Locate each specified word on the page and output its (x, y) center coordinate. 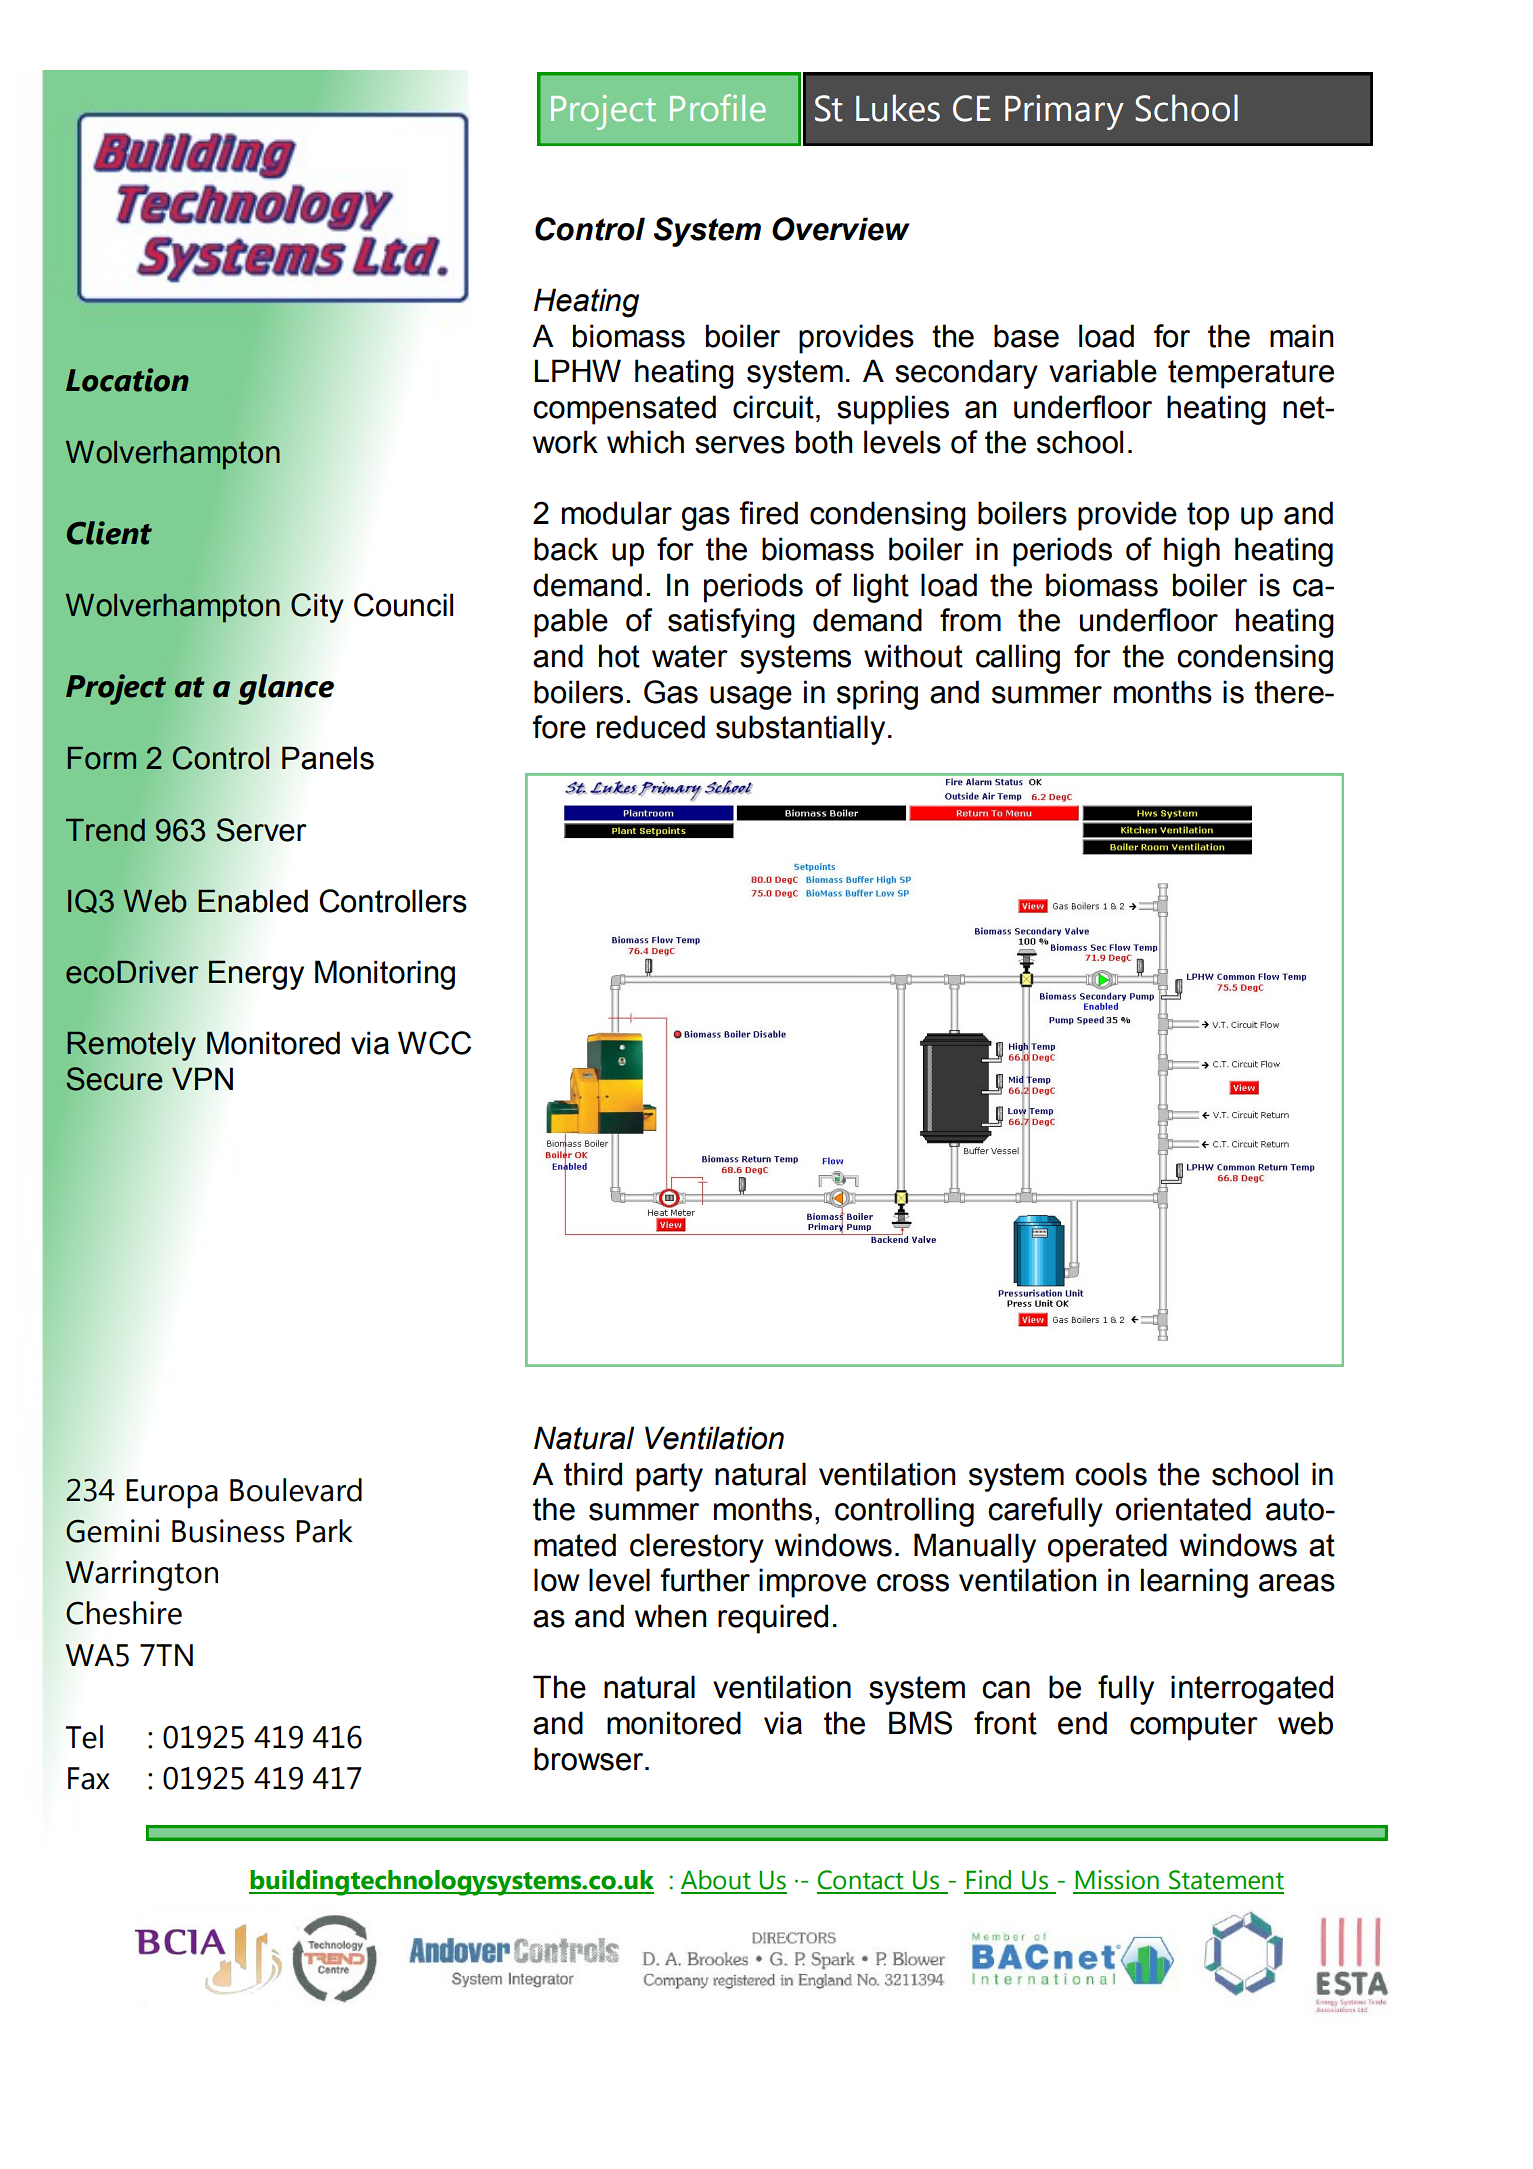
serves (740, 445)
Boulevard (296, 1490)
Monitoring (385, 975)
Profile (718, 108)
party (669, 1477)
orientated (1183, 1509)
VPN (202, 1078)
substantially (800, 730)
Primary (1064, 112)
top (1208, 516)
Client (109, 533)
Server (261, 830)
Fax (88, 1778)
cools (1111, 1474)
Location (127, 380)
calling (1018, 659)
